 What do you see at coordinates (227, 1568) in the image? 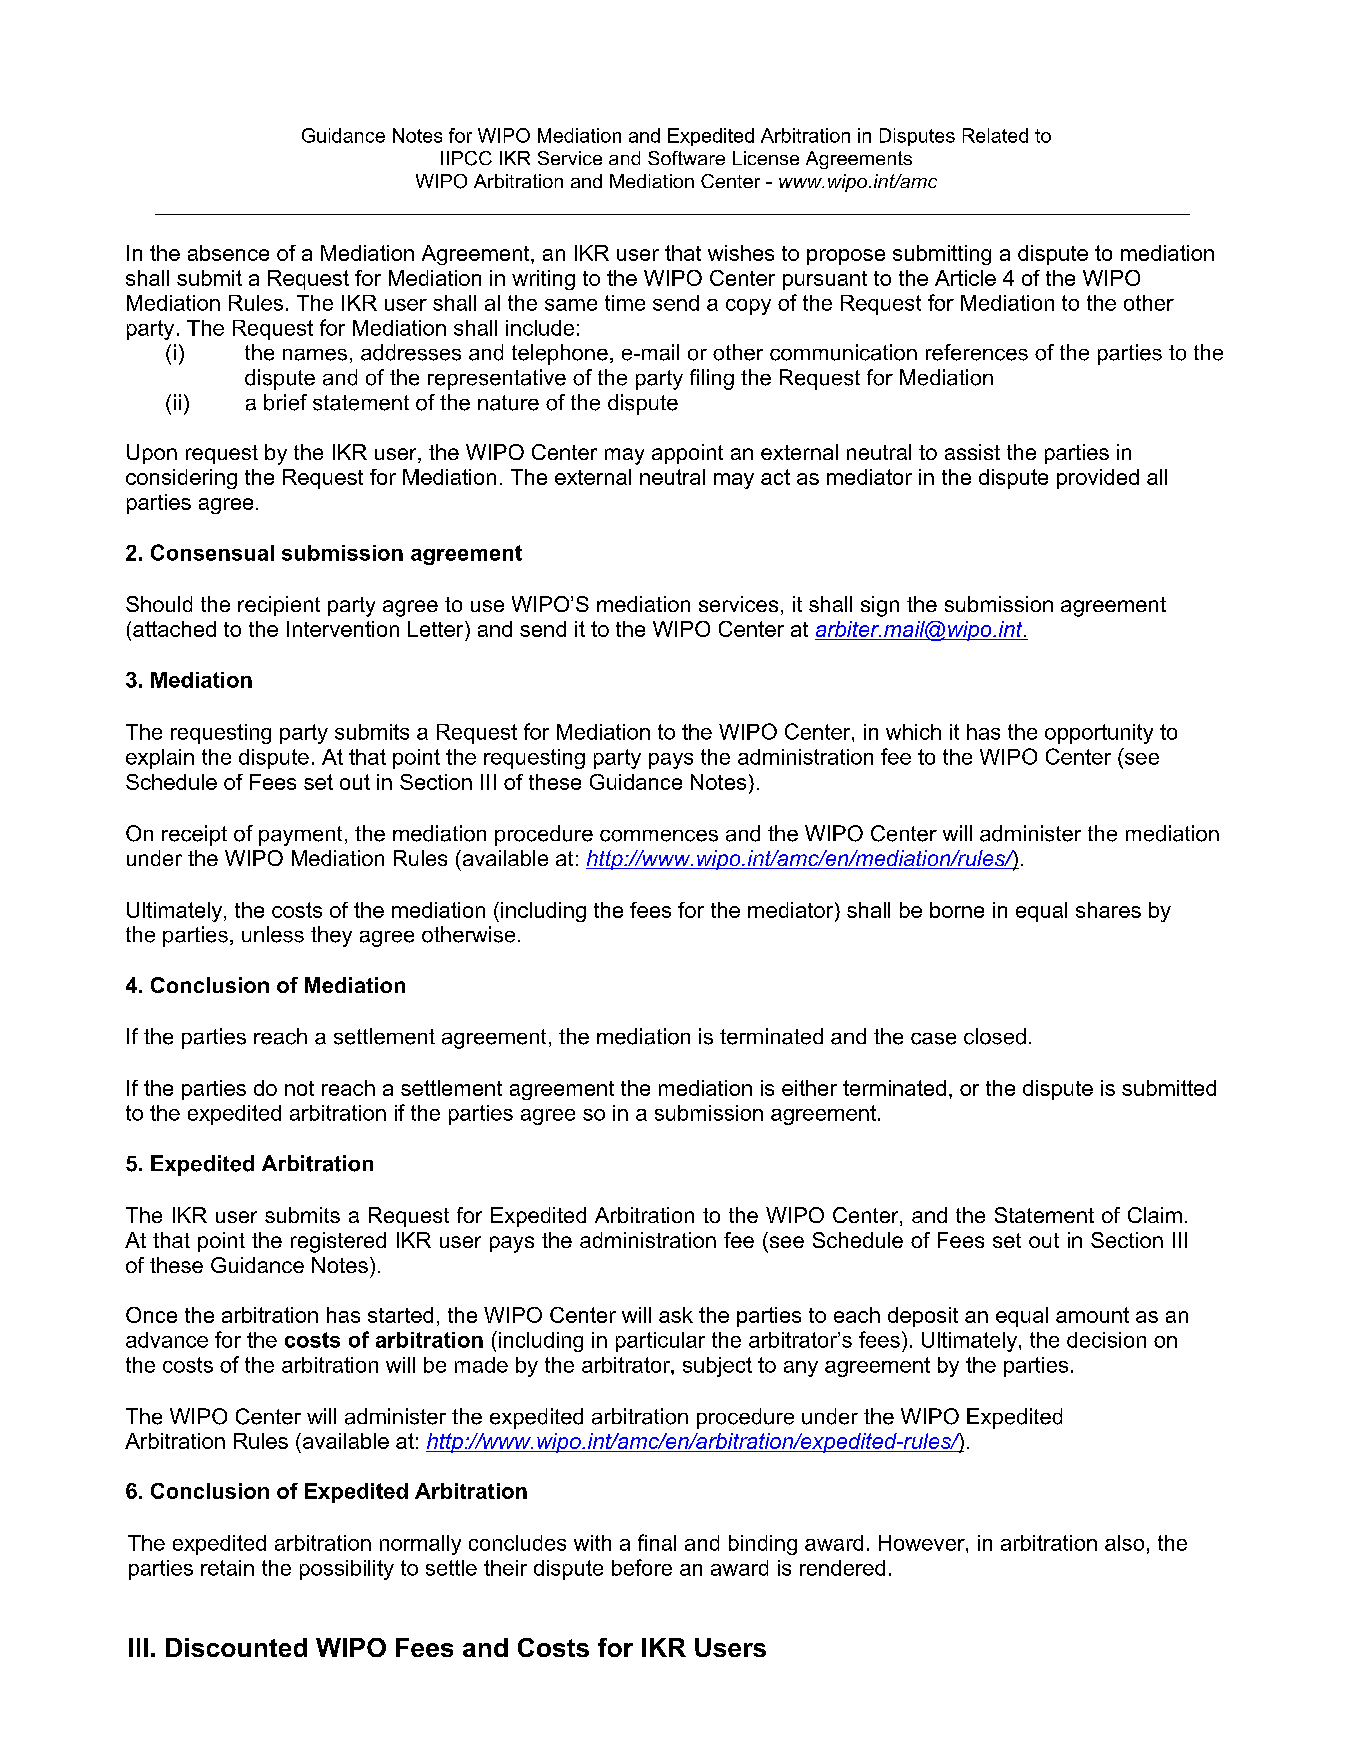
I see `retain` at bounding box center [227, 1568].
